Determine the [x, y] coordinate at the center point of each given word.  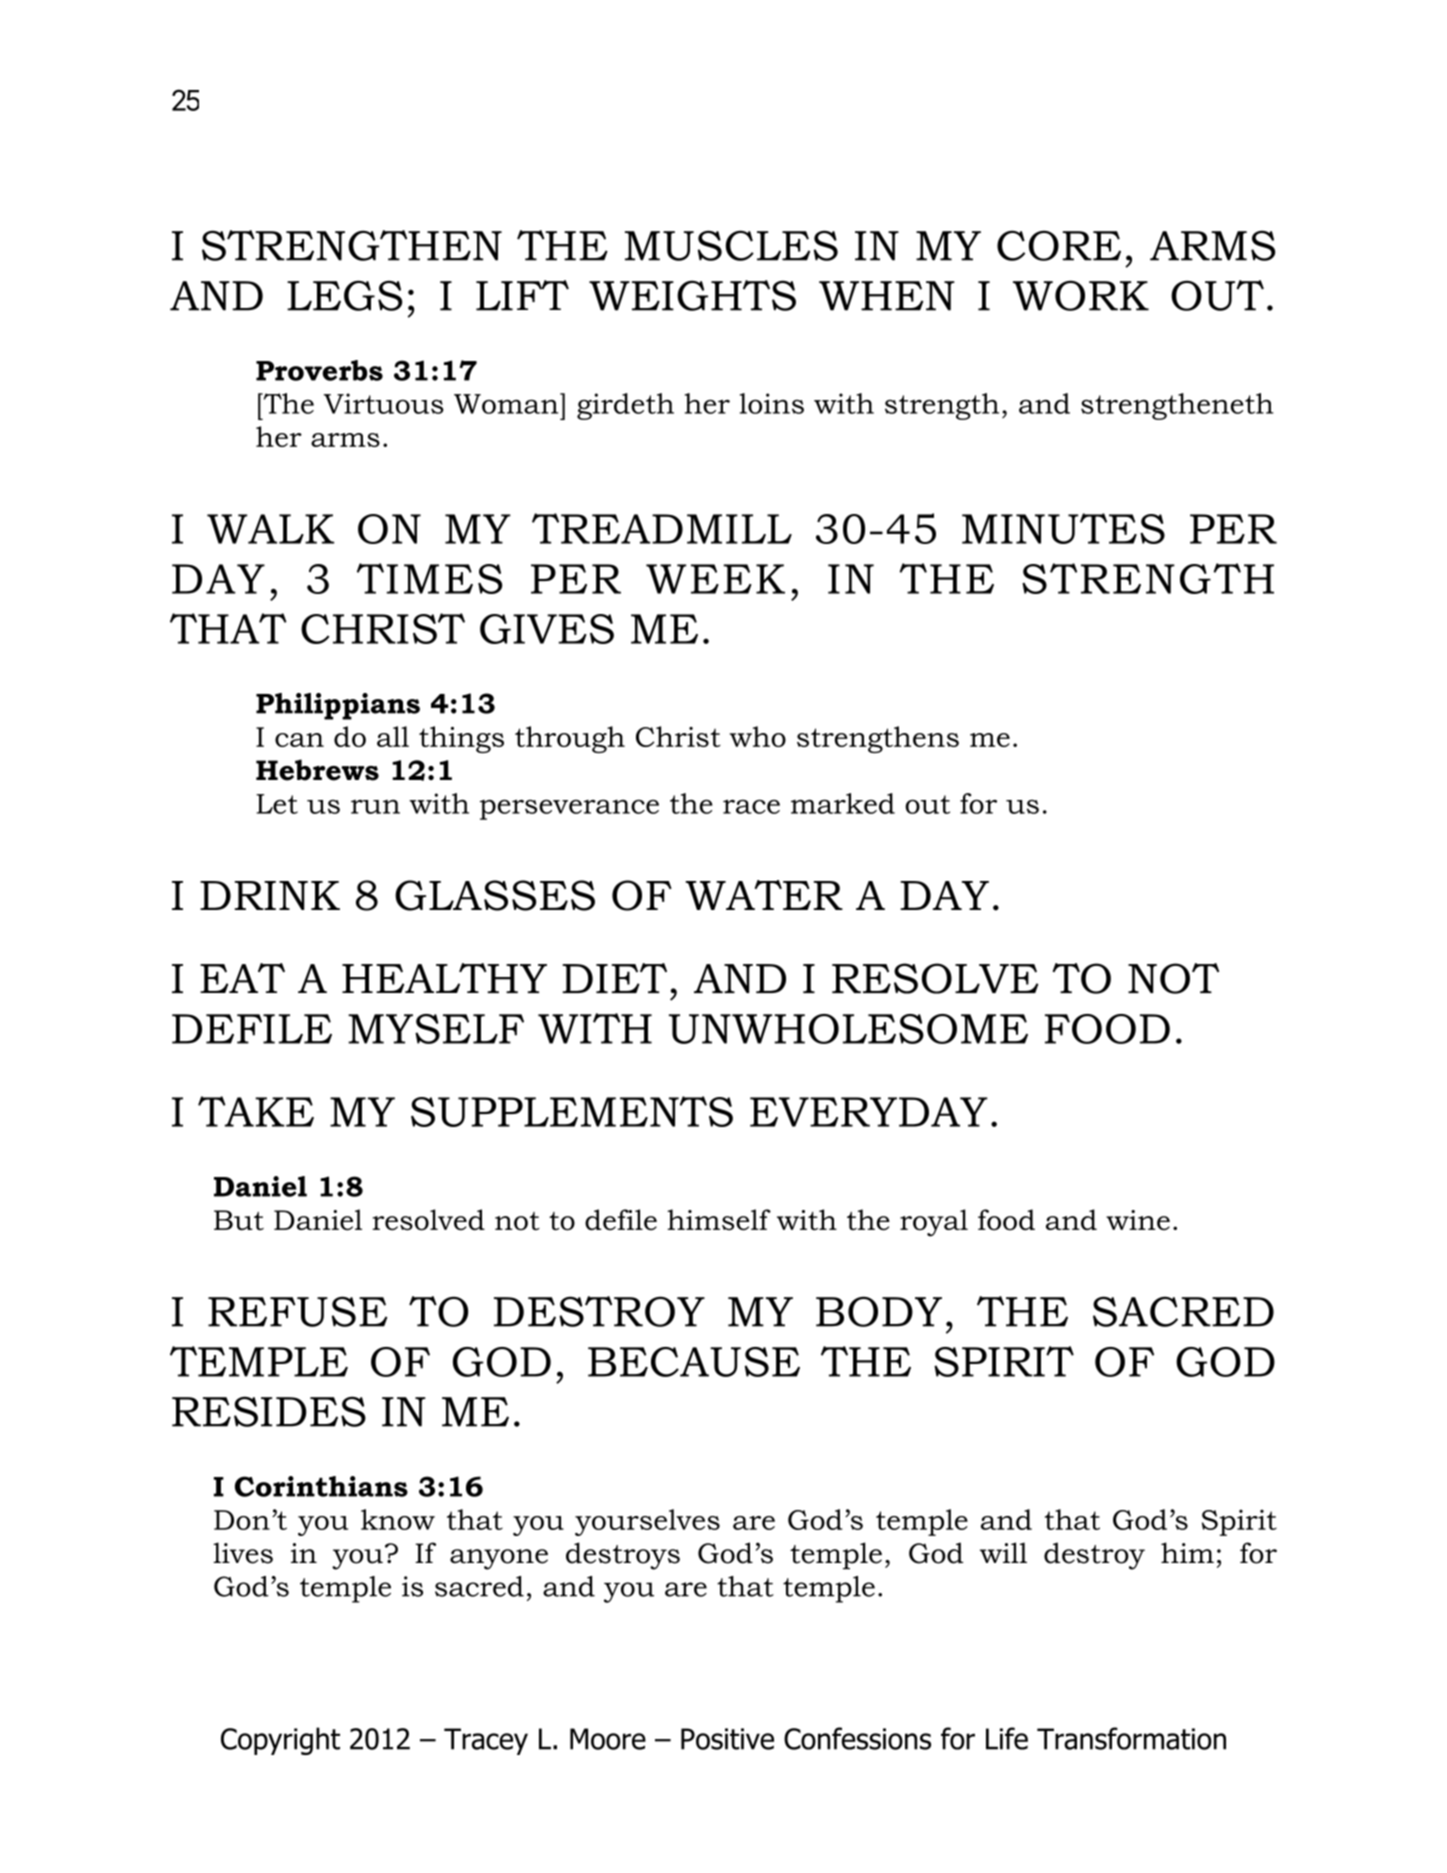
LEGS [344, 295]
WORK [1081, 295]
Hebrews [317, 770]
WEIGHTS [692, 295]
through [570, 739]
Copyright [280, 1741]
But [239, 1220]
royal [934, 1223]
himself [719, 1220]
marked [843, 803]
